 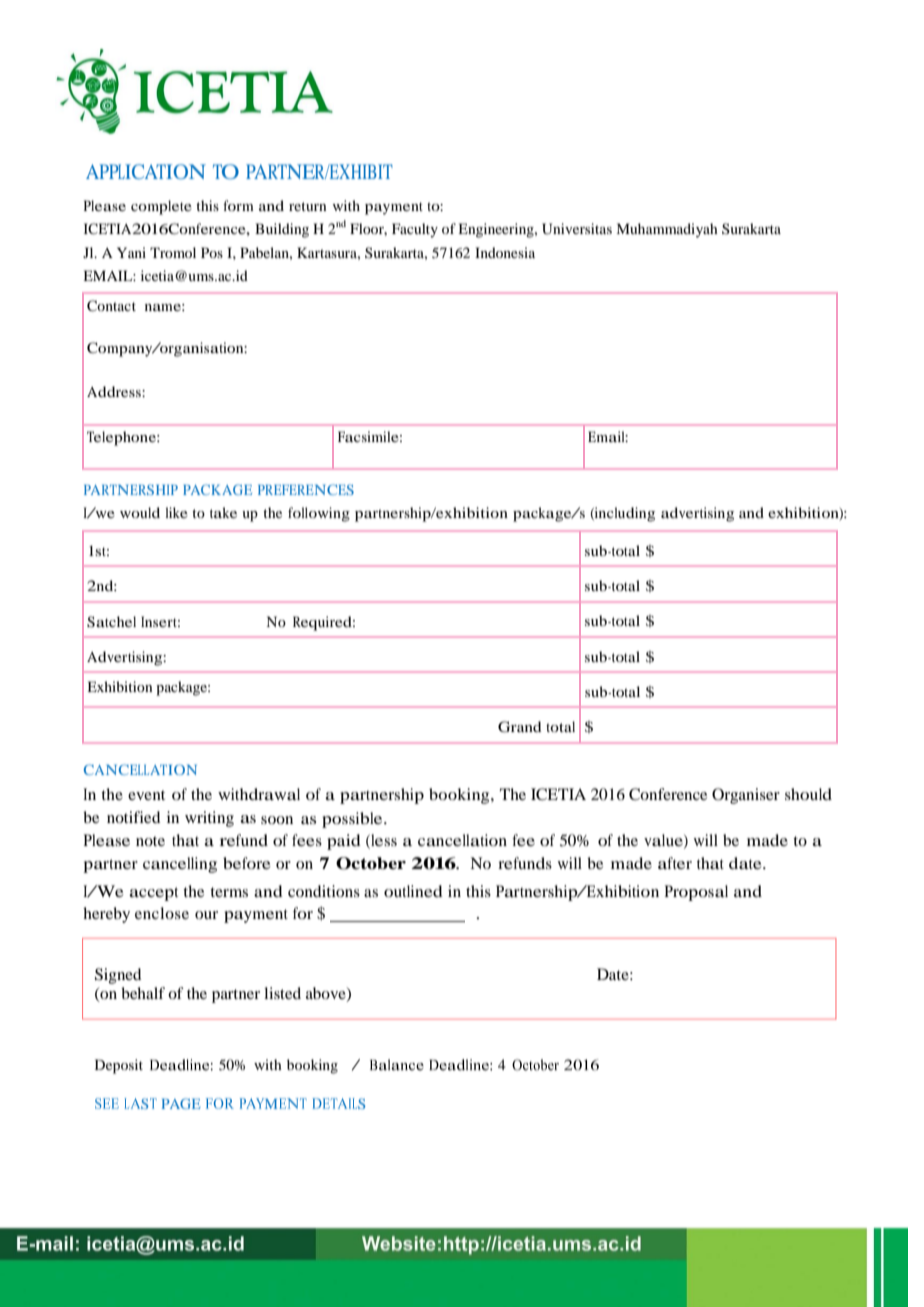 I want to click on Faculty, so click(x=415, y=230).
